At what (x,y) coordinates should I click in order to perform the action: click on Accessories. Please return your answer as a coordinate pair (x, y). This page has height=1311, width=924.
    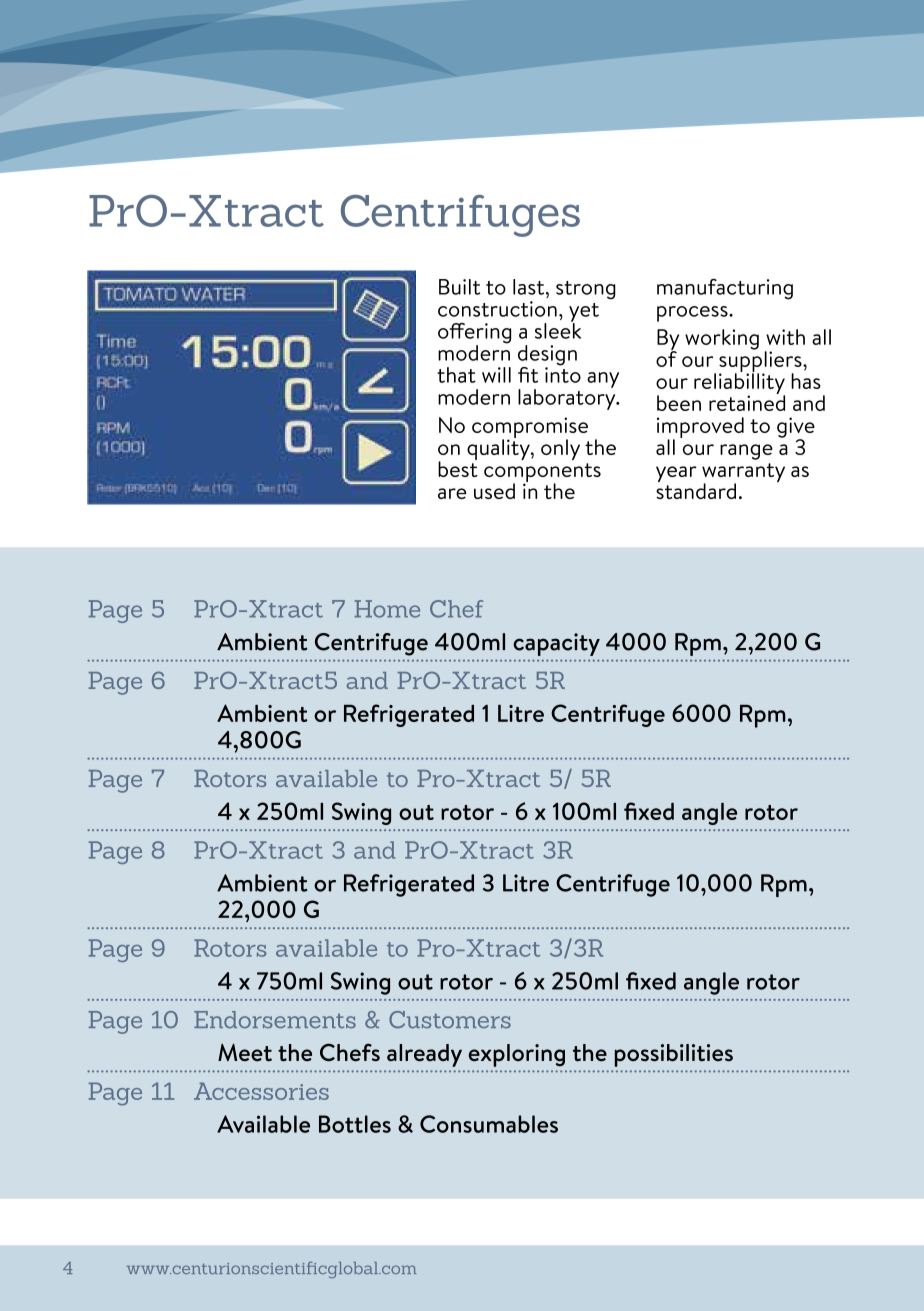
    Looking at the image, I should click on (261, 1091).
